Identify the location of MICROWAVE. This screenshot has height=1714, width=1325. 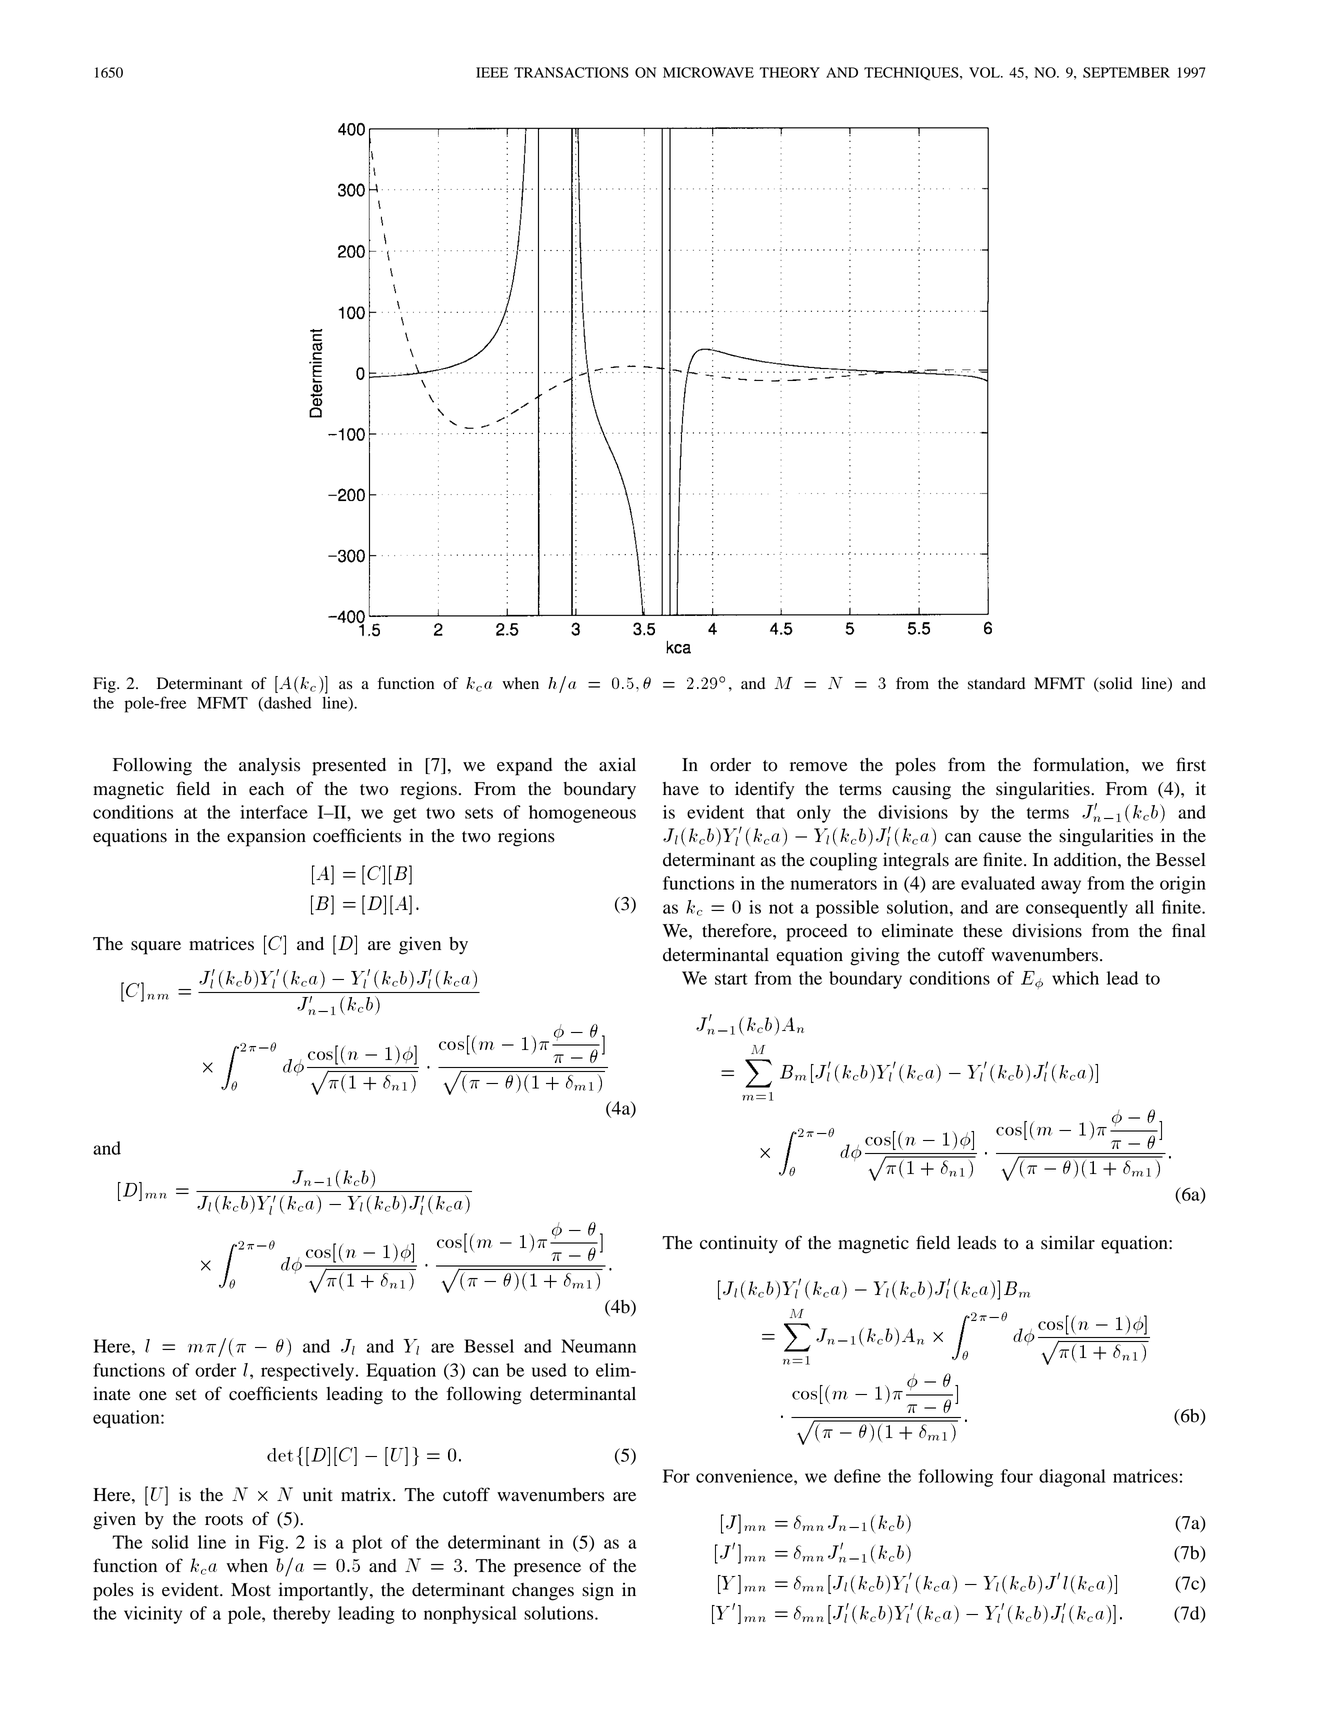
(708, 72).
